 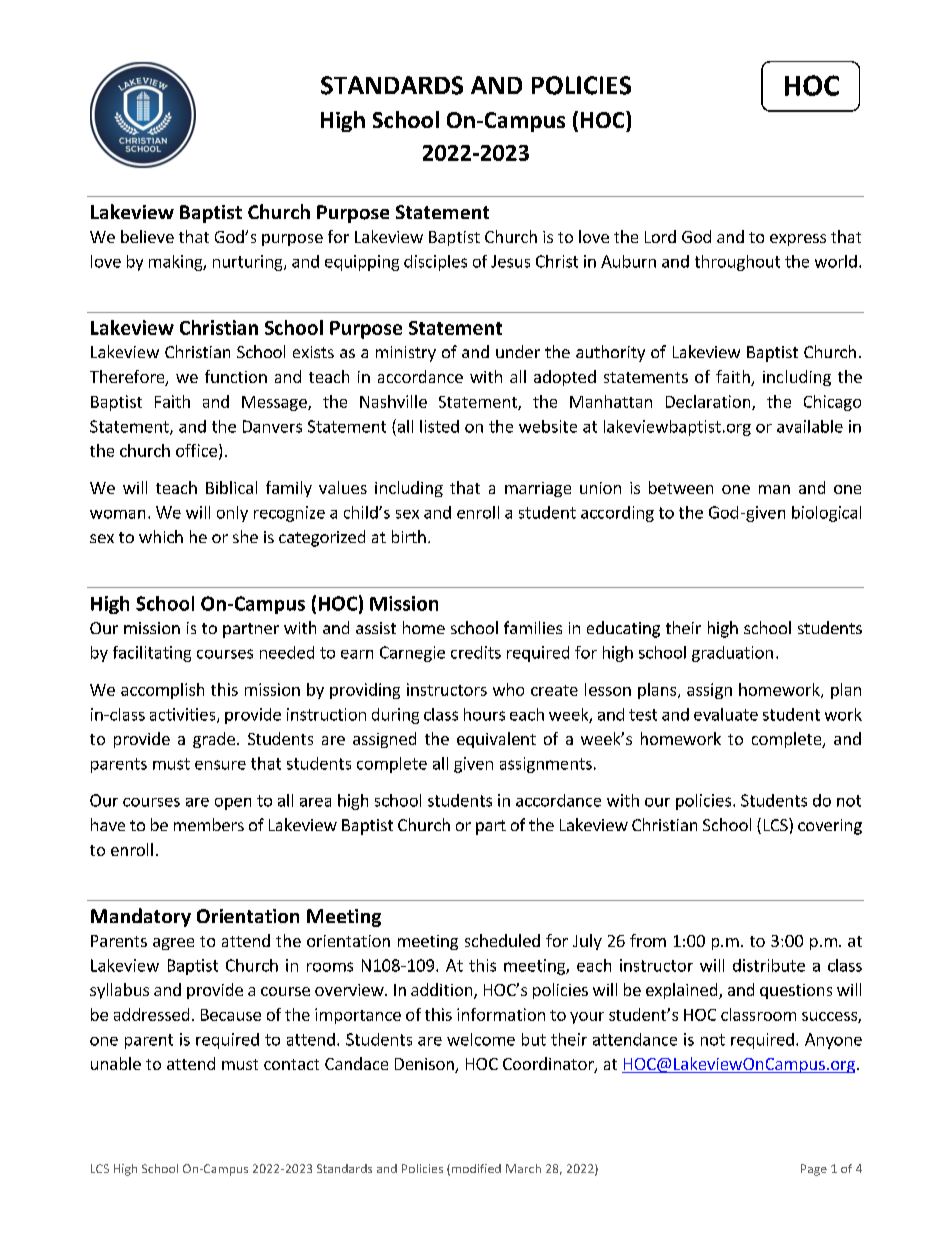 What do you see at coordinates (116, 1063) in the page?
I see `unable` at bounding box center [116, 1063].
